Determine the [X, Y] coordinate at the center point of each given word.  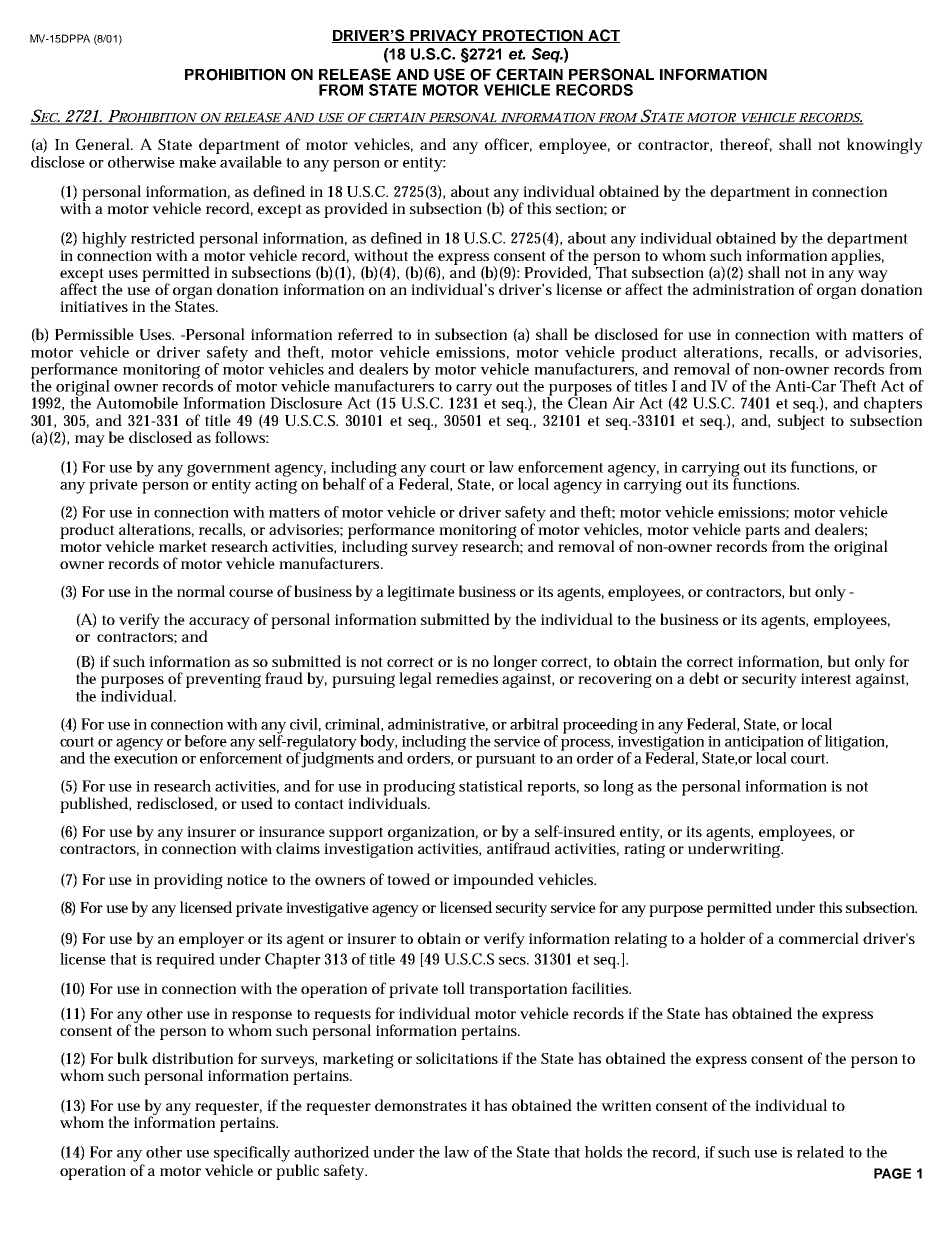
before [206, 741]
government [228, 470]
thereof [746, 145]
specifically [252, 1154]
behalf [344, 484]
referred [365, 334]
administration [743, 289]
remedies [467, 678]
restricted [163, 238]
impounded [493, 881]
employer [211, 940]
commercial [819, 938]
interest [826, 678]
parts [762, 533]
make [199, 160]
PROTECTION [533, 36]
